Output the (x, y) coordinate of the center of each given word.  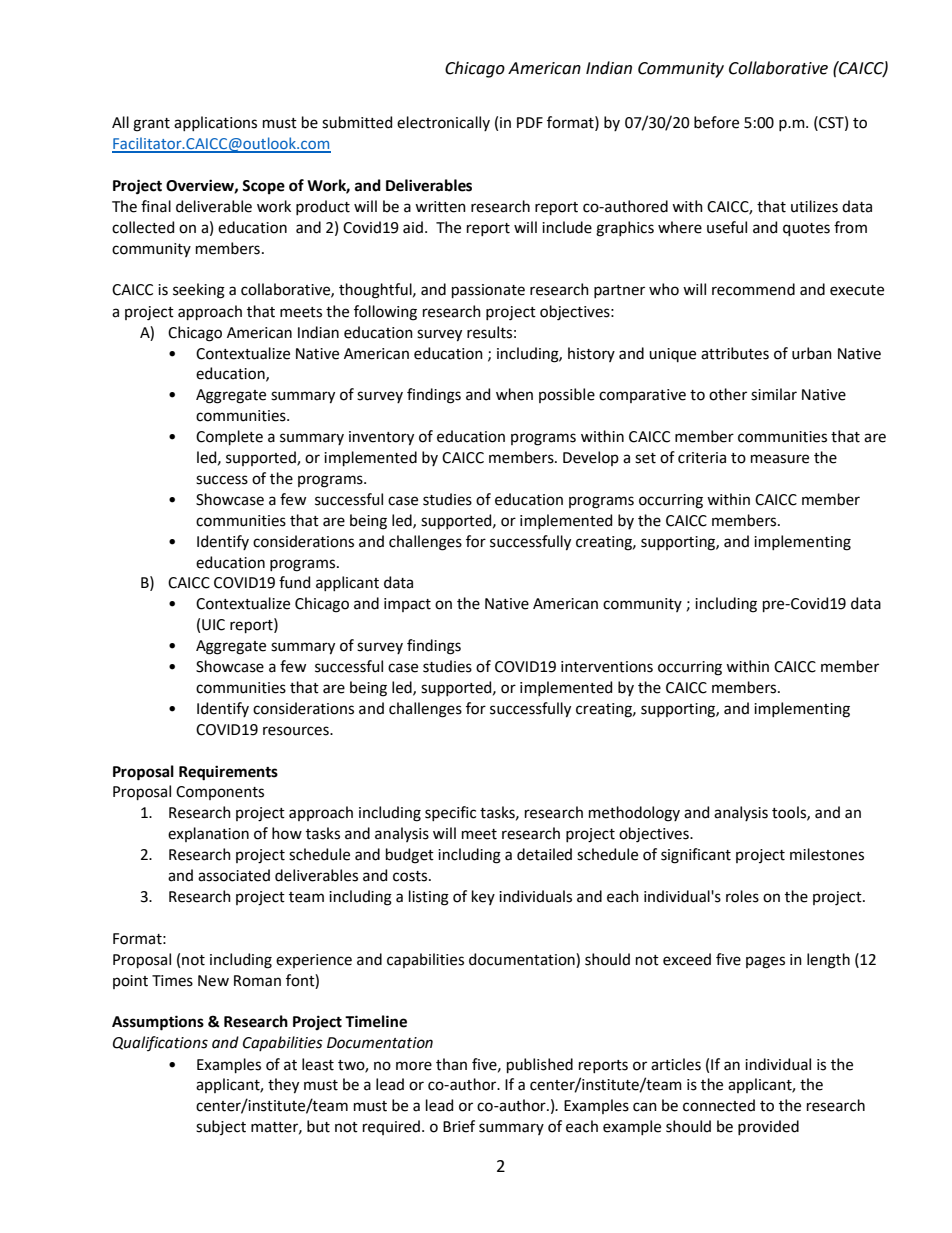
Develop (591, 458)
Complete (229, 437)
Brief (459, 1126)
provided (768, 1127)
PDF (530, 122)
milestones (827, 854)
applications (215, 123)
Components (220, 793)
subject (221, 1127)
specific (450, 813)
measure (780, 459)
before (716, 122)
